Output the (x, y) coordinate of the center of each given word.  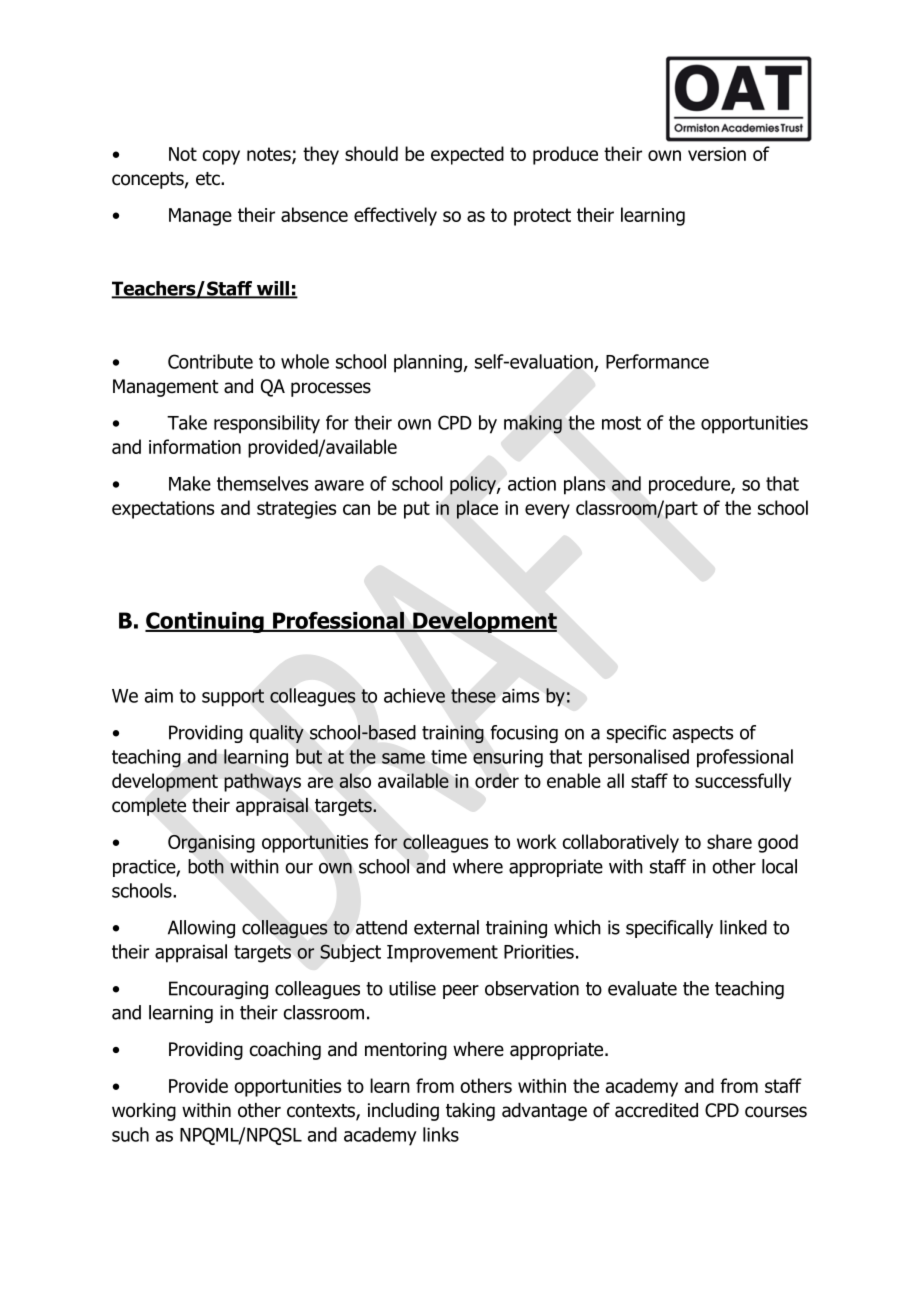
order (497, 780)
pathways (262, 782)
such (130, 1134)
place (477, 509)
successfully (743, 782)
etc (209, 179)
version (717, 154)
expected (467, 155)
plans (584, 485)
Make (190, 483)
